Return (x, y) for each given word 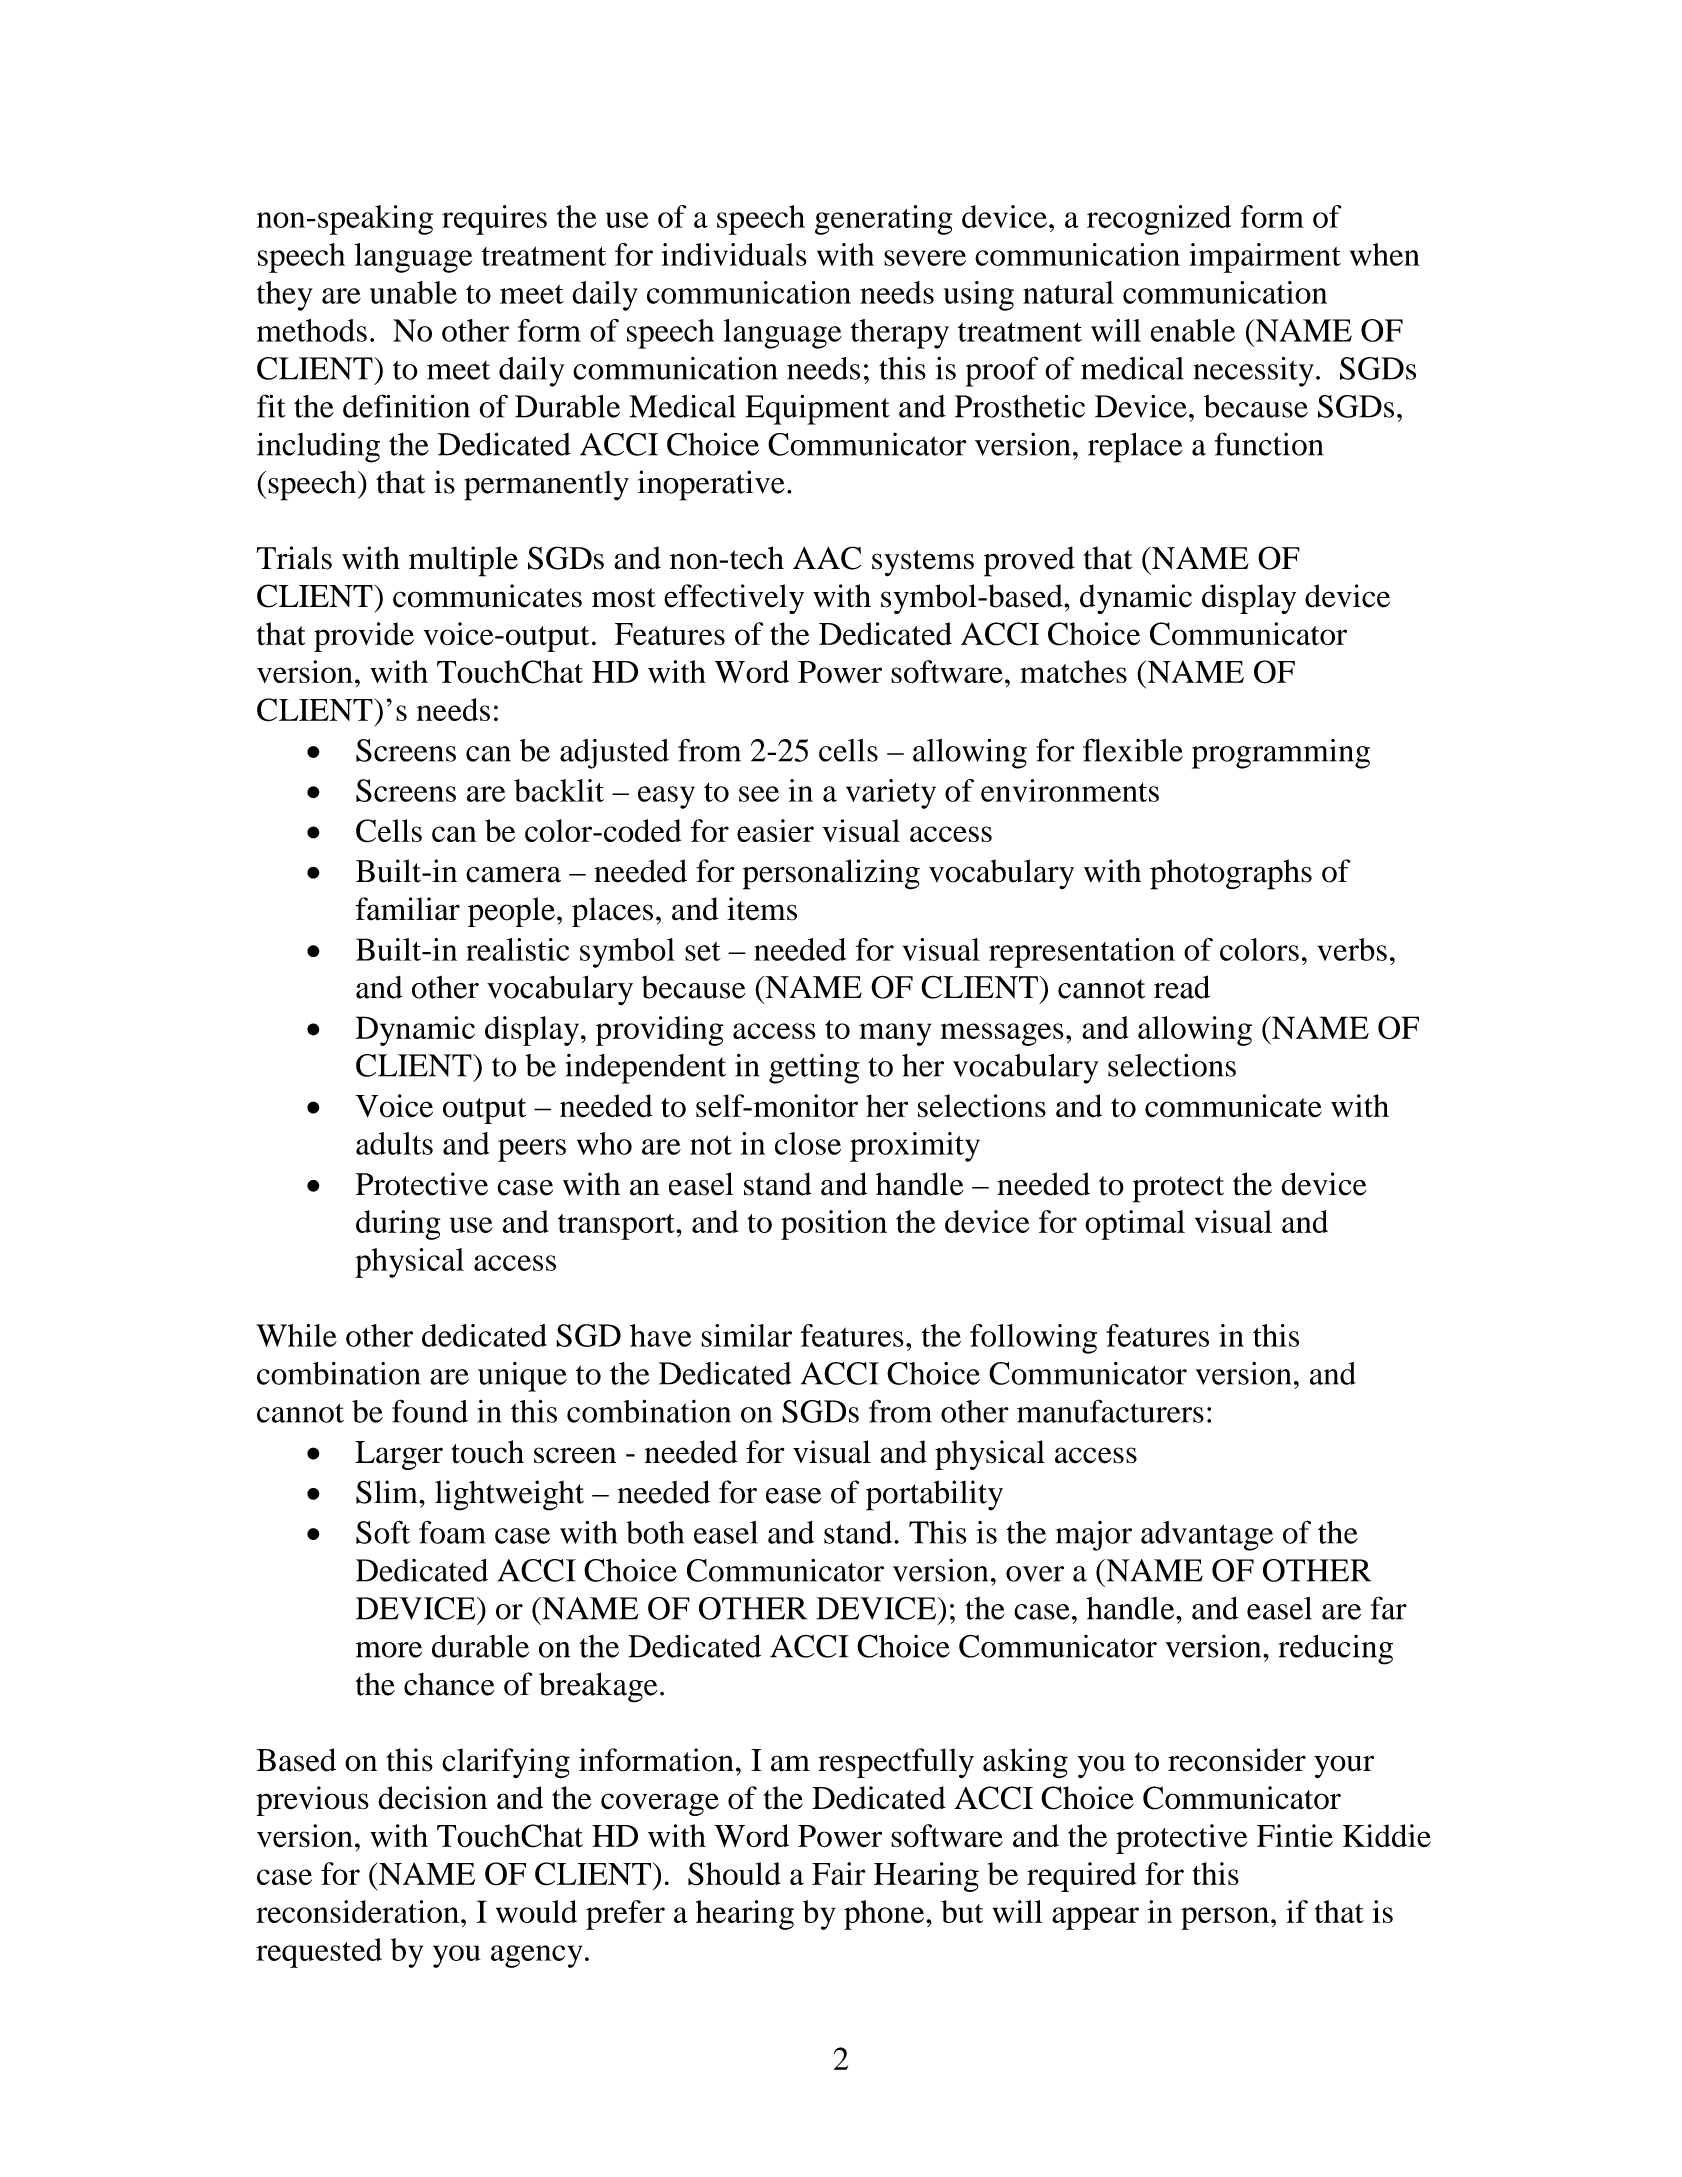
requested (319, 1953)
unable (413, 292)
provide (364, 637)
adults (394, 1143)
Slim (388, 1492)
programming (1281, 754)
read (1182, 987)
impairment (1265, 258)
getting (814, 1069)
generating (883, 220)
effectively (734, 599)
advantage (1207, 1536)
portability (934, 1495)
